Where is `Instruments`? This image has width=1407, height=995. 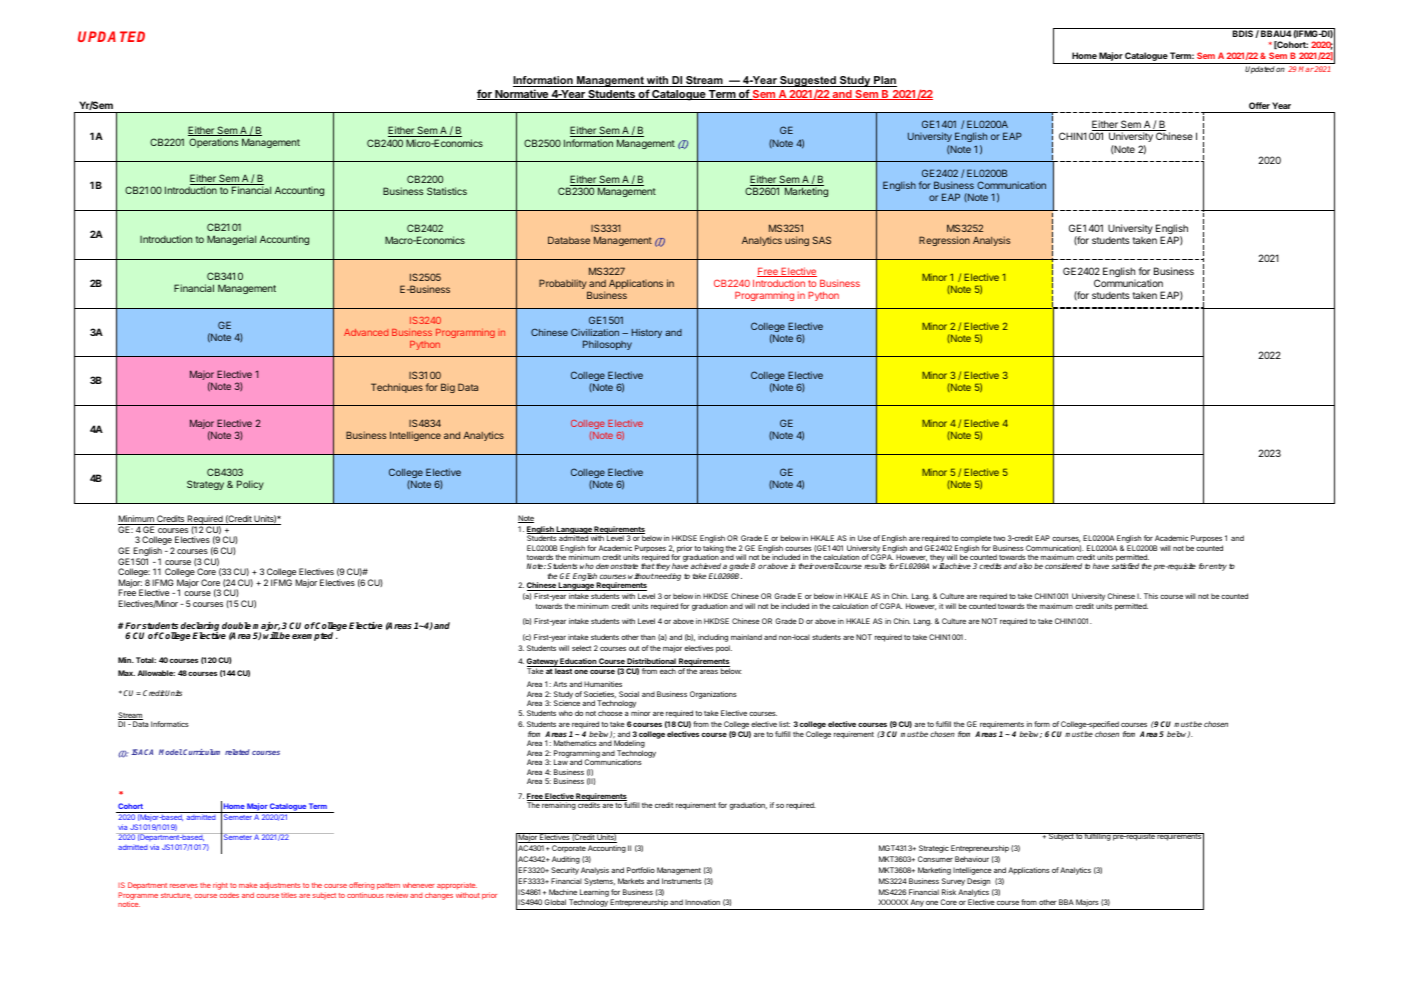
Instruments is located at coordinates (682, 881).
